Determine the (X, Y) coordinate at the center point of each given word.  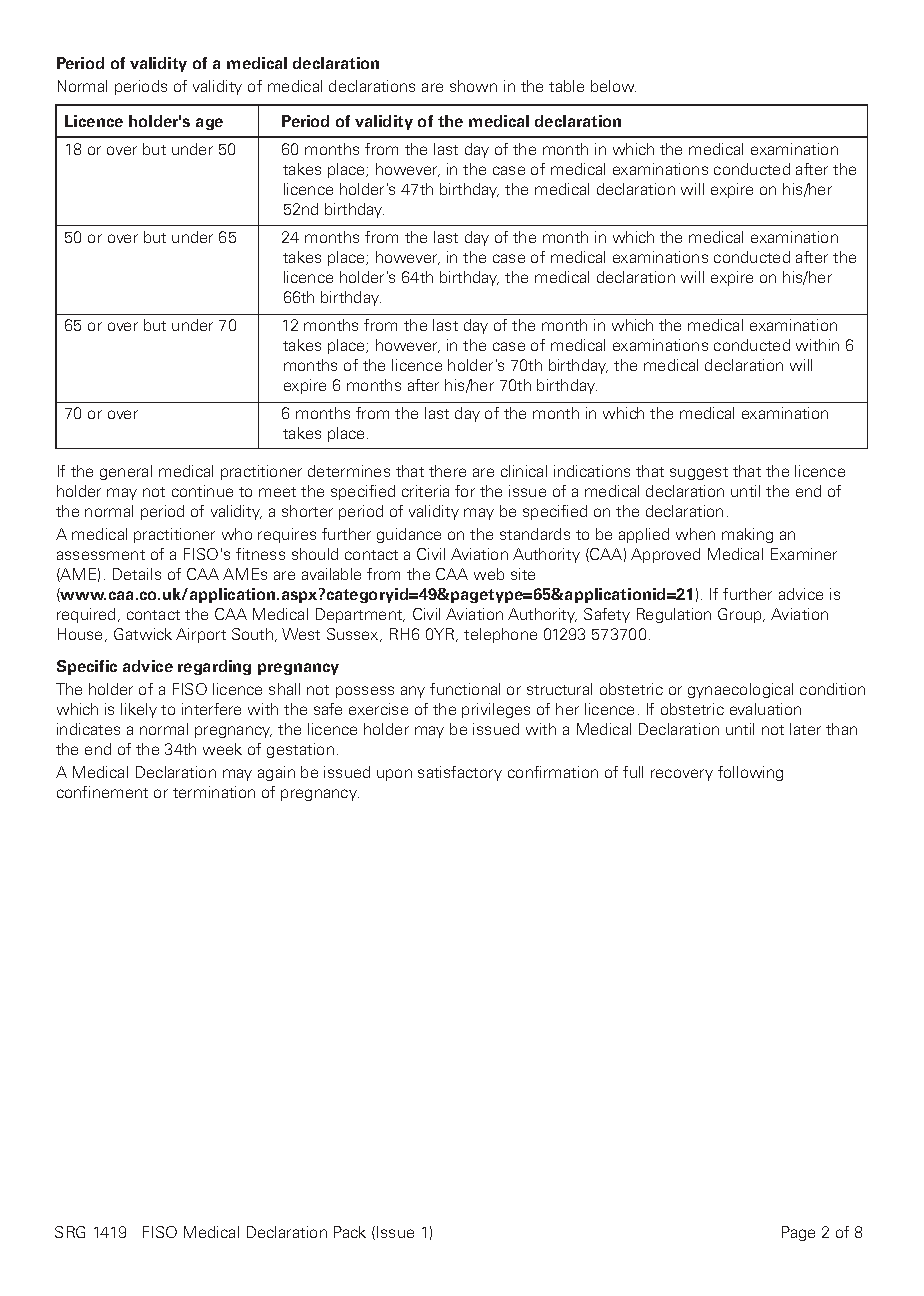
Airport (201, 635)
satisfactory (460, 773)
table (566, 86)
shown (473, 86)
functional (465, 689)
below (613, 86)
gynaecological (740, 690)
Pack (350, 1232)
